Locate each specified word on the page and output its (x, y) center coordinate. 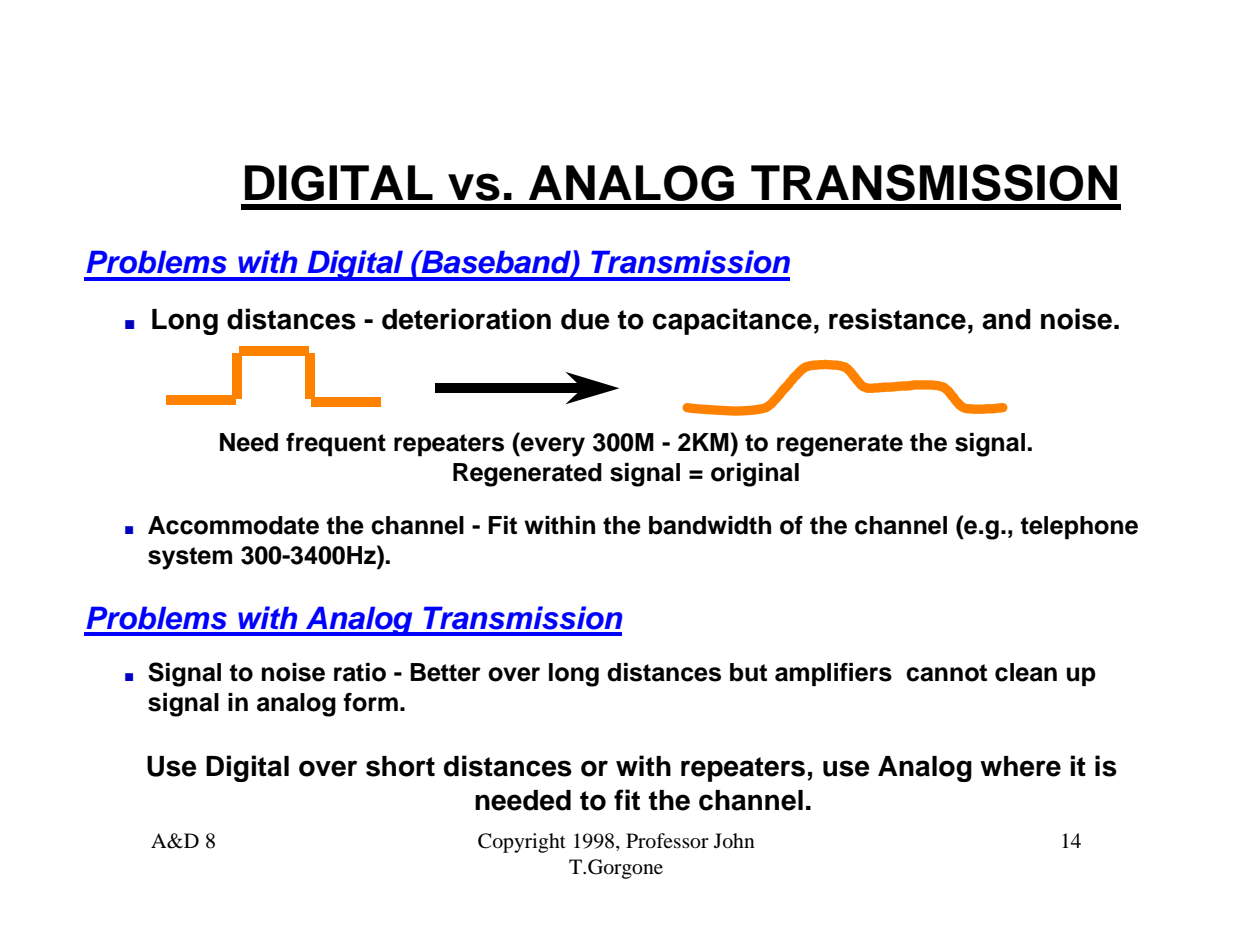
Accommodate (233, 525)
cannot (946, 673)
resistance (897, 319)
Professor (667, 841)
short (400, 766)
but (748, 672)
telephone (1079, 528)
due (585, 319)
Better (445, 672)
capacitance (732, 321)
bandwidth (710, 525)
